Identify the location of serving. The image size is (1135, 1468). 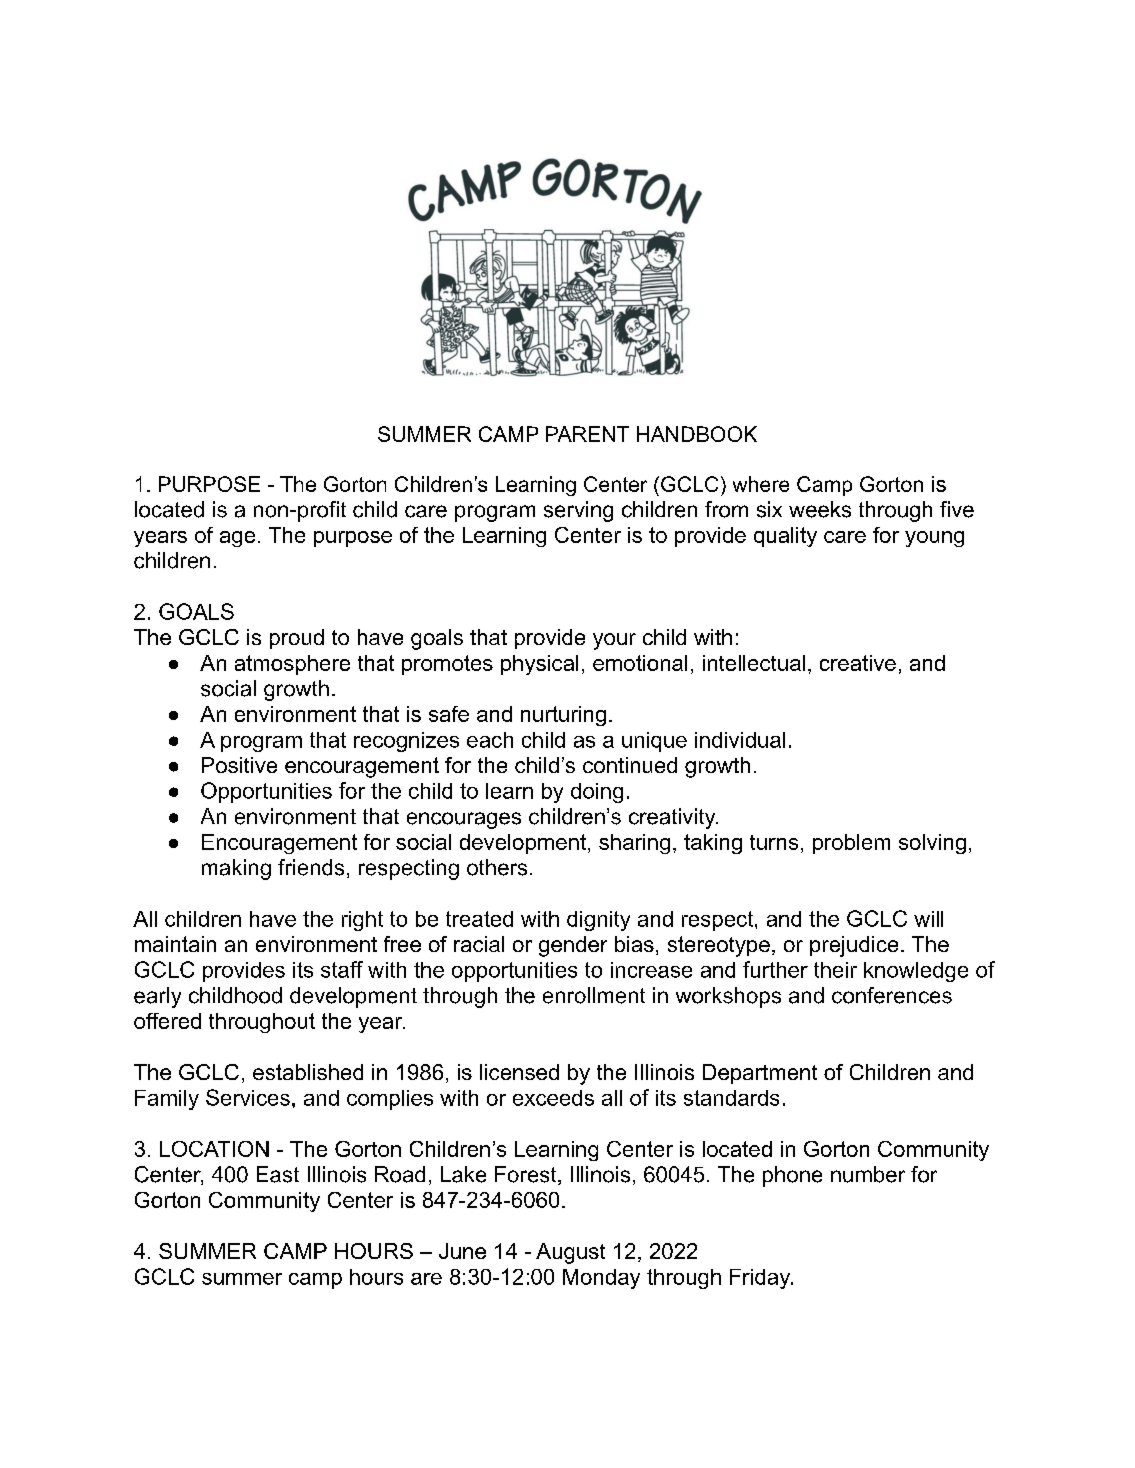
(578, 511).
